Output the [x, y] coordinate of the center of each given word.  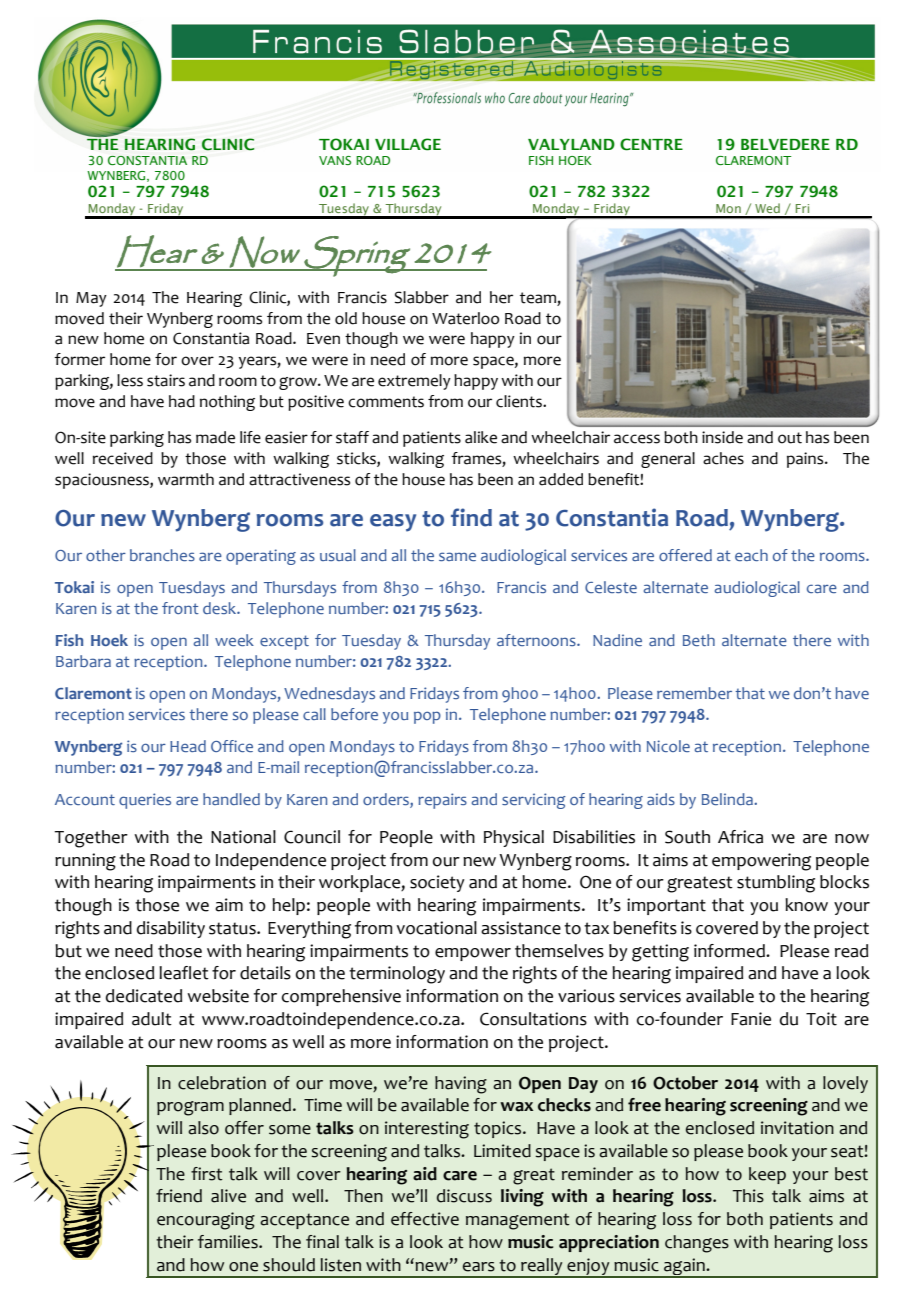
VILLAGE [408, 144]
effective [425, 1219]
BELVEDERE [785, 144]
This [748, 1196]
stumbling [776, 884]
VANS [335, 160]
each [751, 555]
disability [171, 929]
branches [162, 555]
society [437, 883]
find [471, 517]
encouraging [206, 1221]
